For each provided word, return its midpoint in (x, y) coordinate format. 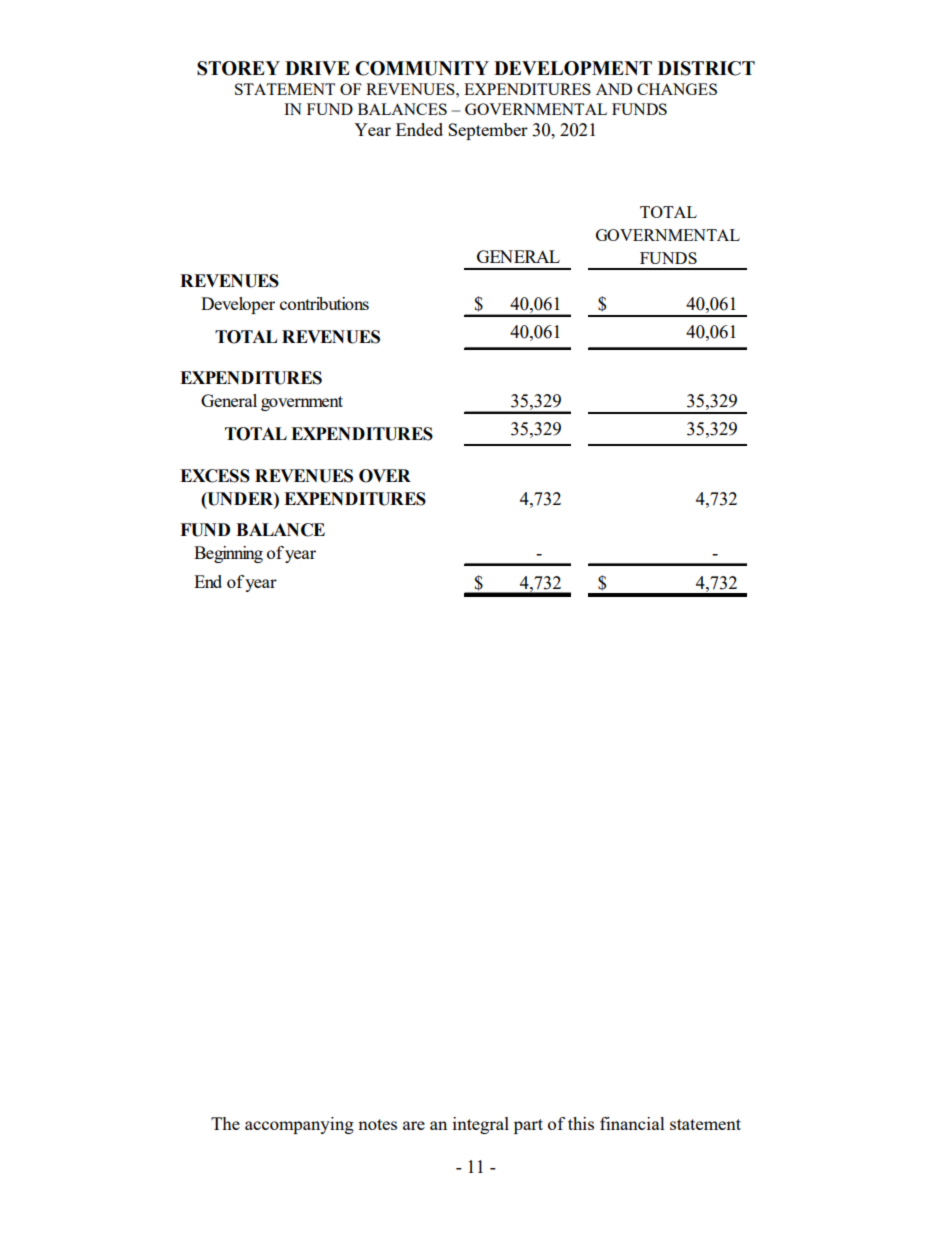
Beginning (228, 554)
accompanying (299, 1125)
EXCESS (215, 476)
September (488, 131)
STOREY (238, 68)
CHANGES (677, 89)
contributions (324, 303)
